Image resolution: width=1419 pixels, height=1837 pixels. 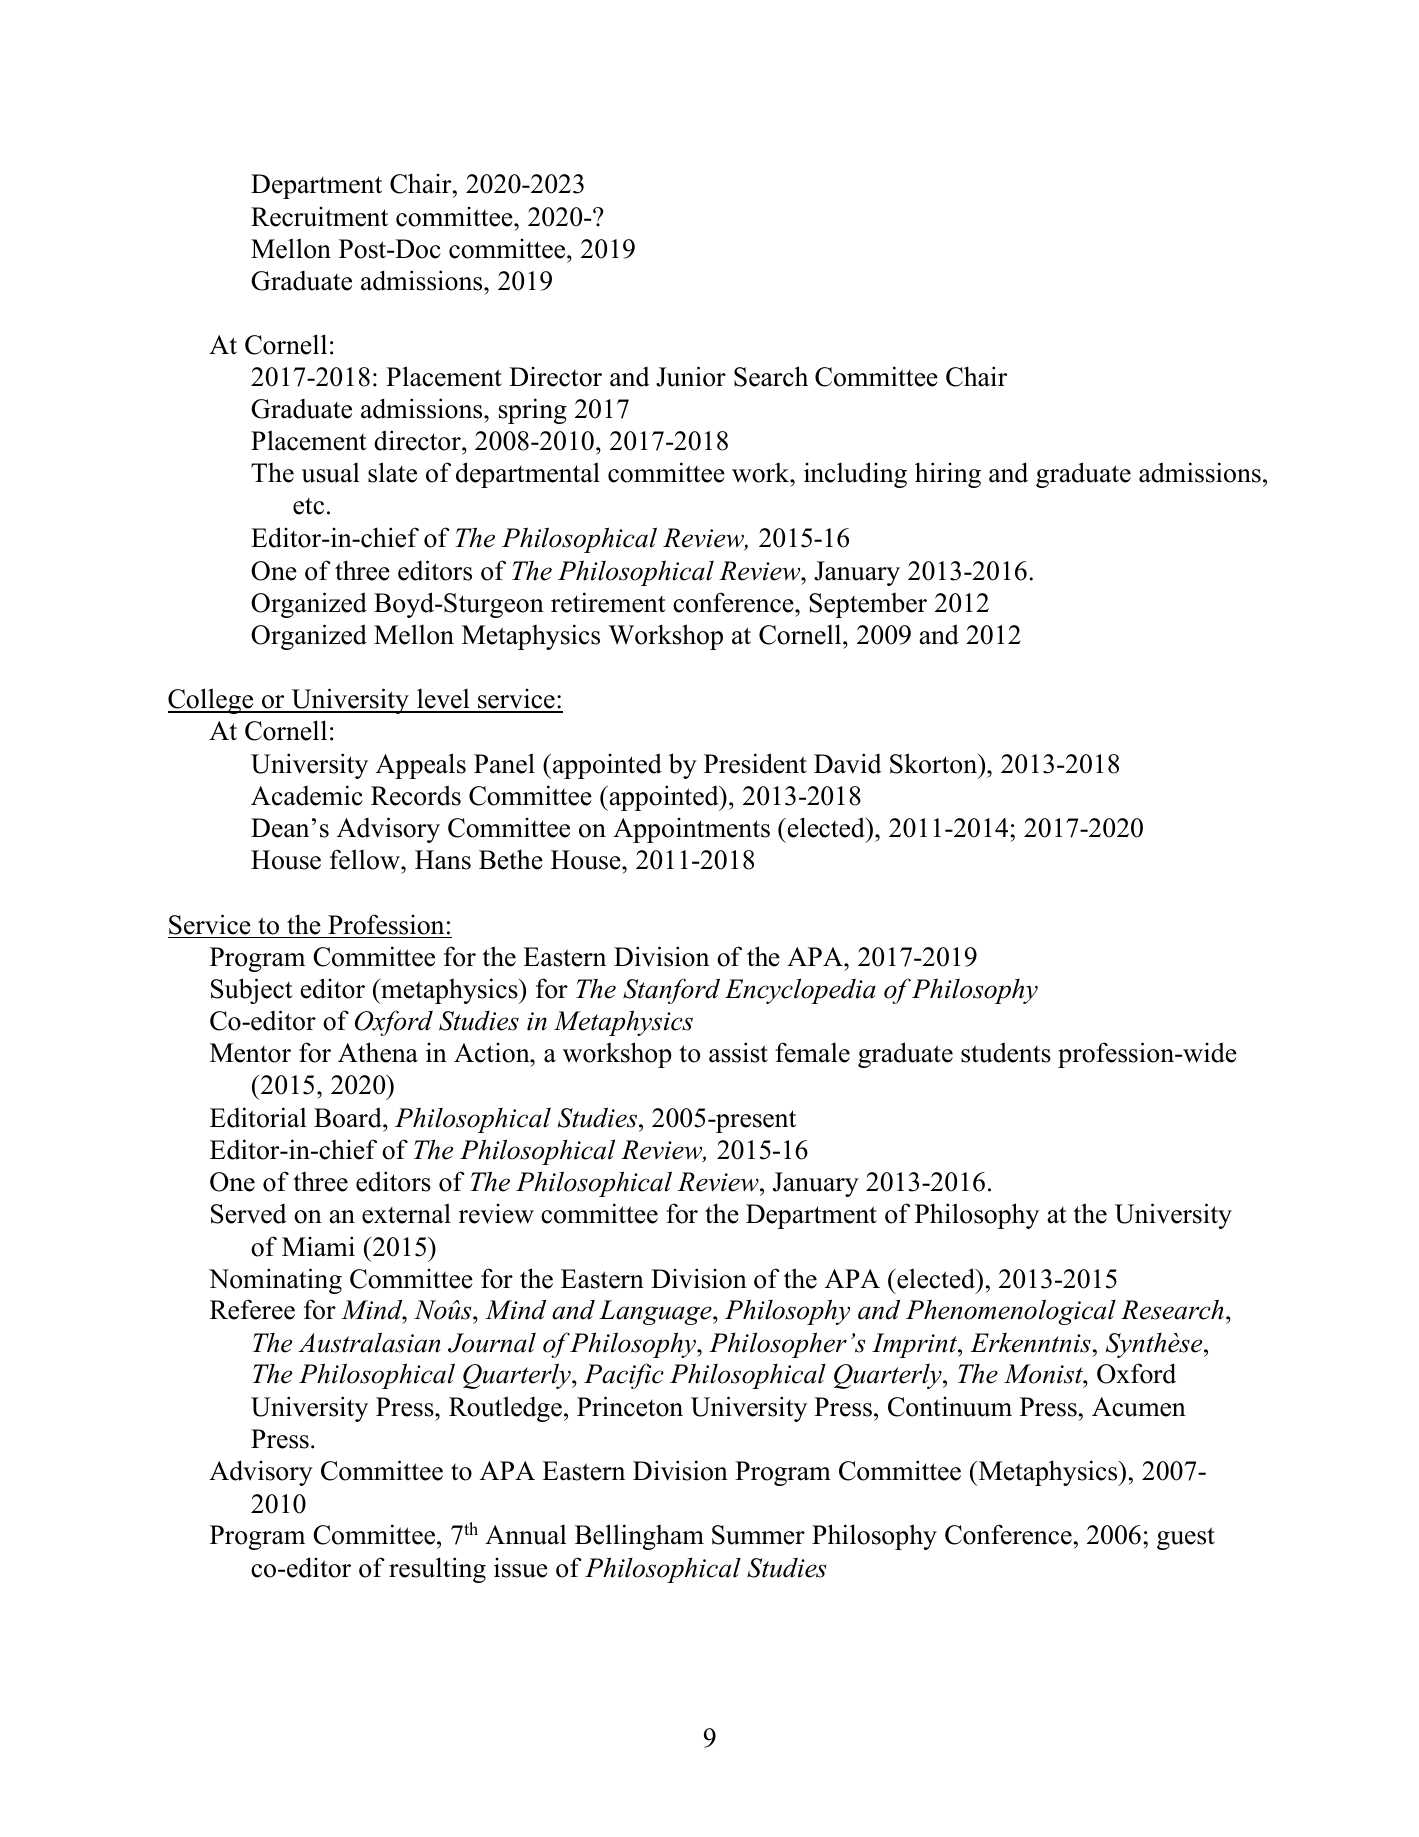 I want to click on hiring, so click(x=948, y=475).
